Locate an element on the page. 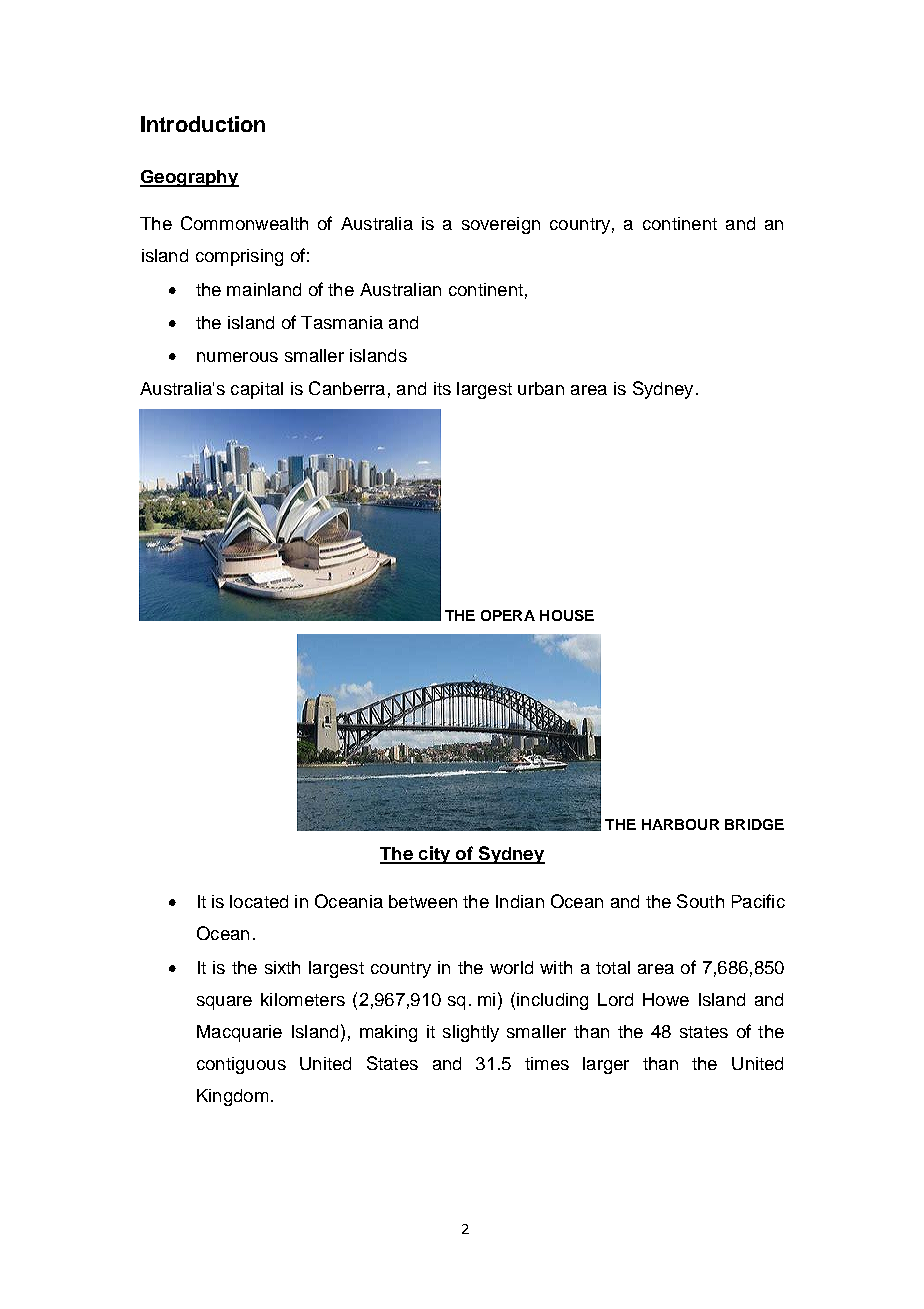 Image resolution: width=924 pixels, height=1309 pixels. Introduction is located at coordinates (203, 124).
